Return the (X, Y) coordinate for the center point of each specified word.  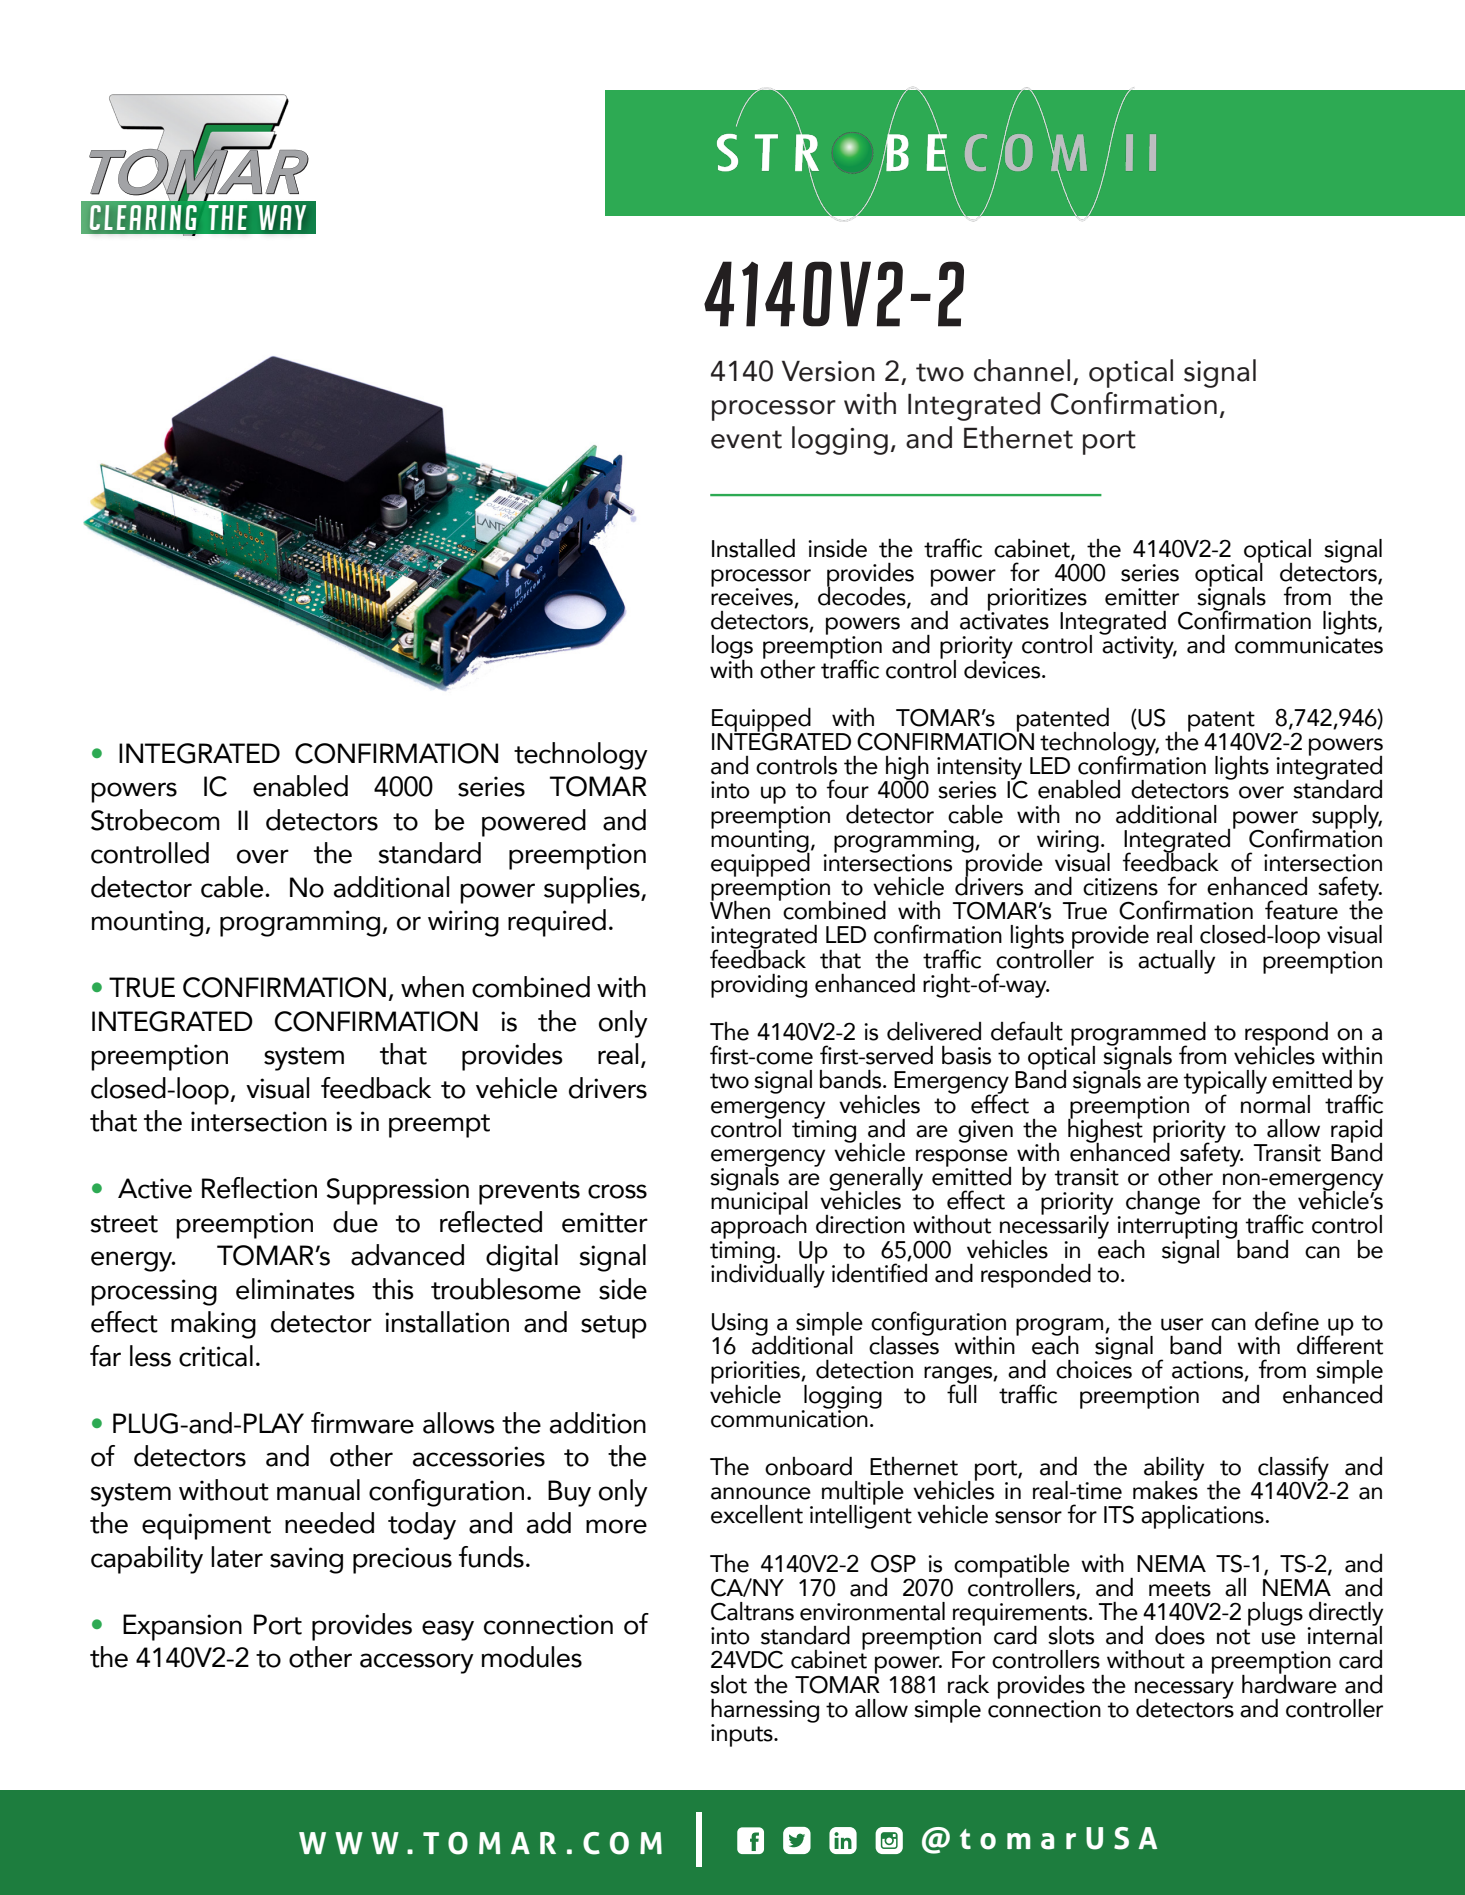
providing (759, 986)
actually (1176, 962)
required (557, 923)
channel (1022, 370)
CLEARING (143, 217)
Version (828, 371)
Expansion (182, 1627)
